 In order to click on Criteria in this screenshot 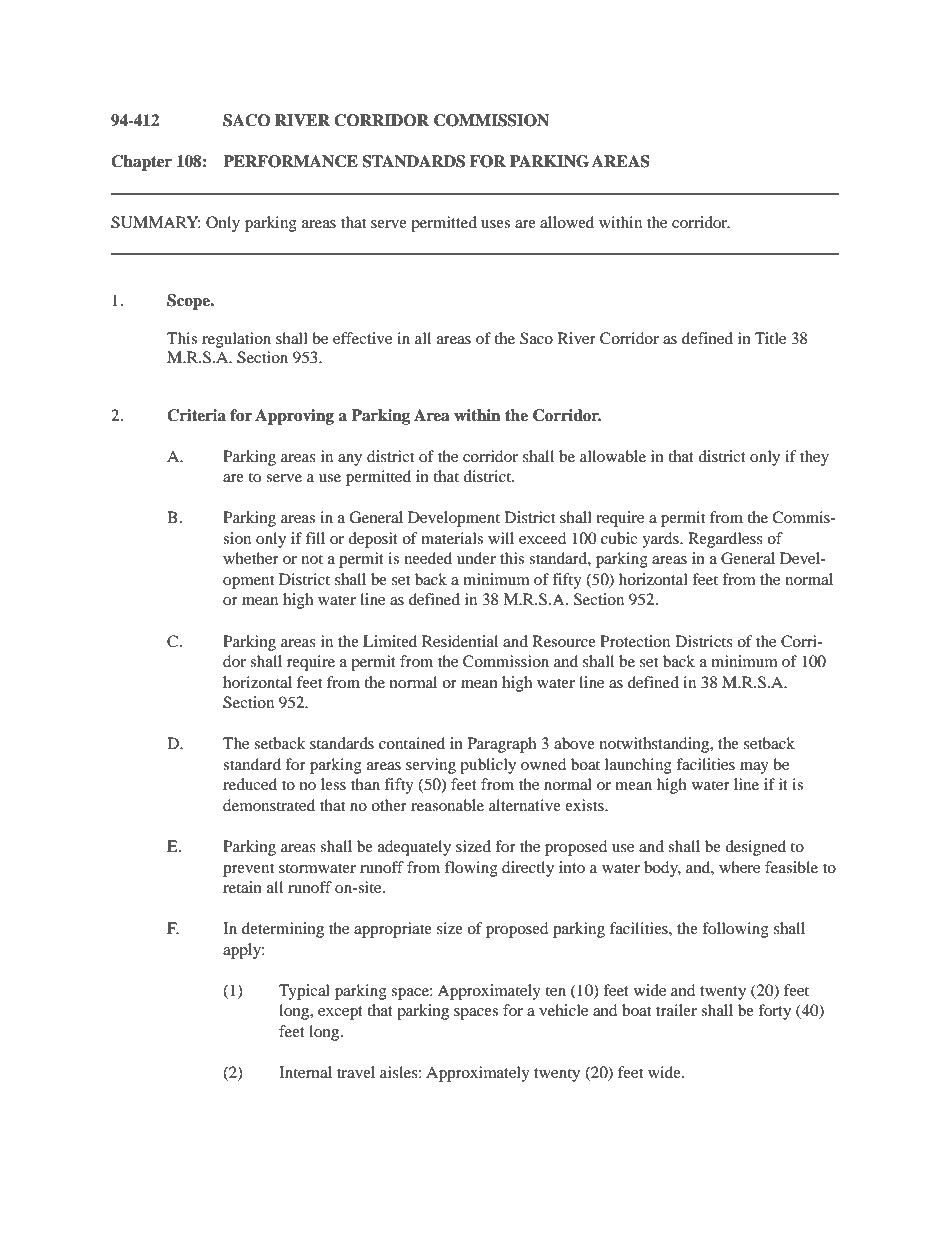, I will do `click(196, 415)`.
